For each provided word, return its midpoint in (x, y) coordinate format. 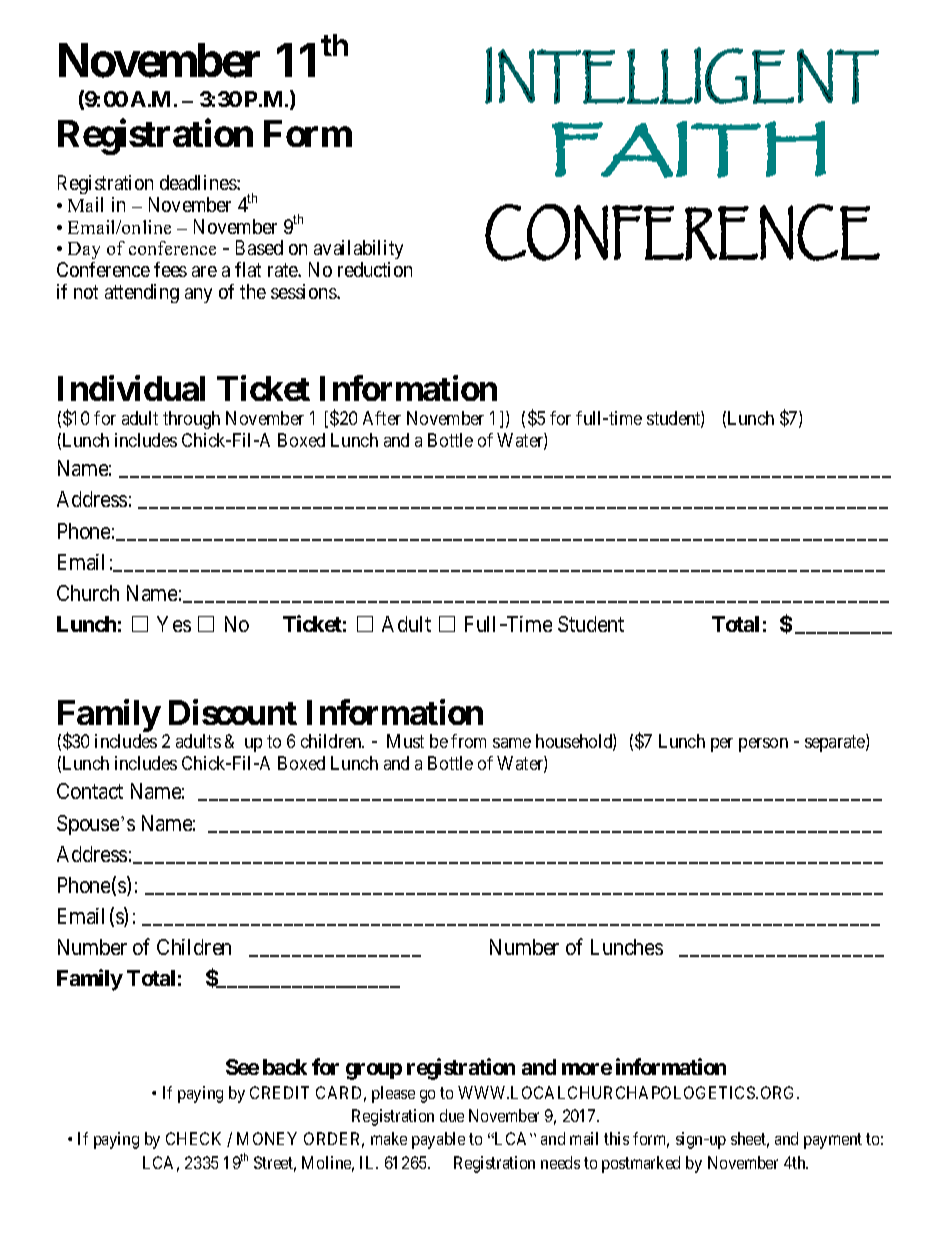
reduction (375, 269)
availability (358, 251)
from (468, 741)
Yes (174, 624)
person (763, 745)
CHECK (193, 1138)
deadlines (199, 182)
